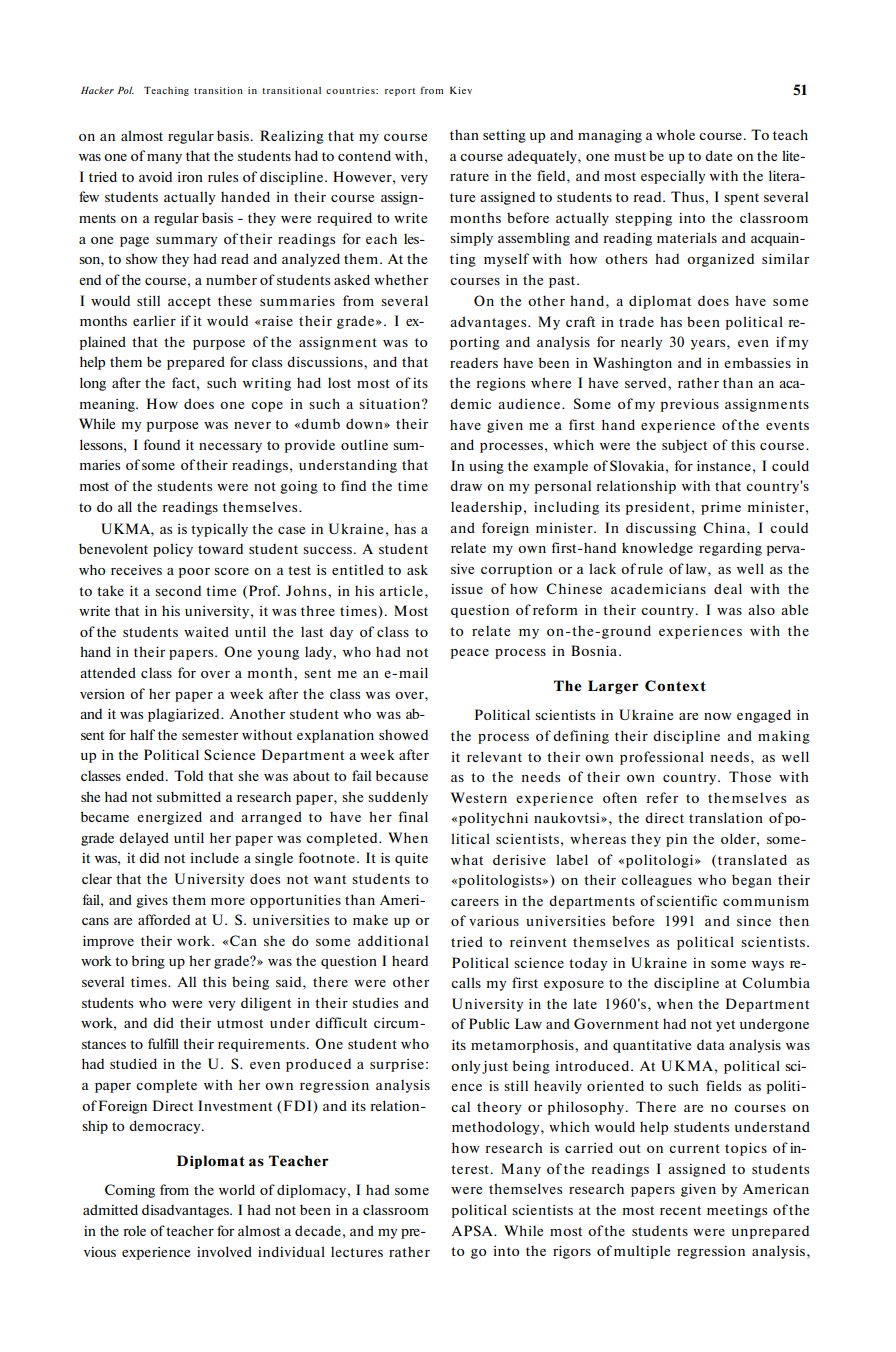  What do you see at coordinates (318, 1230) in the screenshot?
I see `decade` at bounding box center [318, 1230].
